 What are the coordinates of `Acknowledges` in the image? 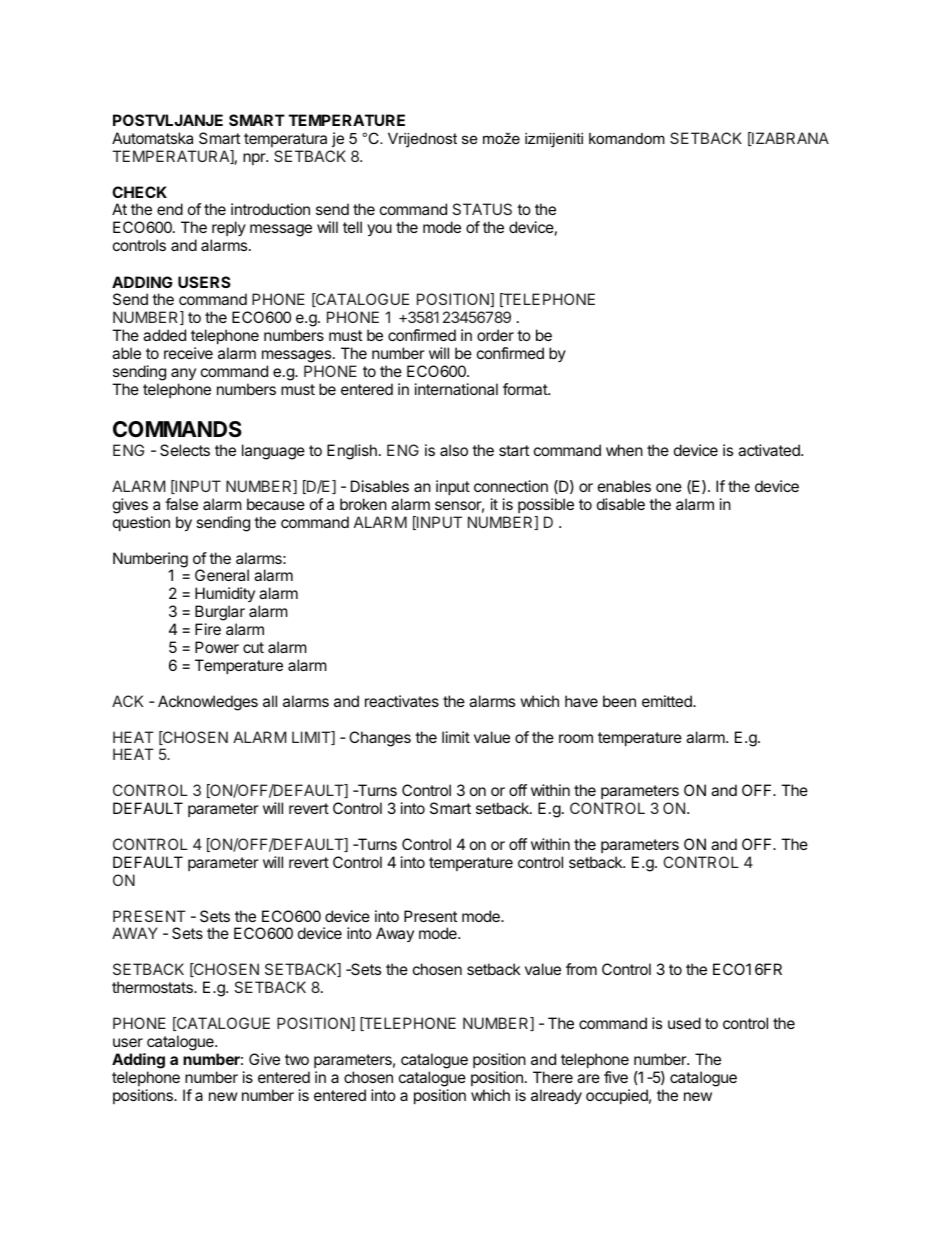 It's located at (208, 703).
